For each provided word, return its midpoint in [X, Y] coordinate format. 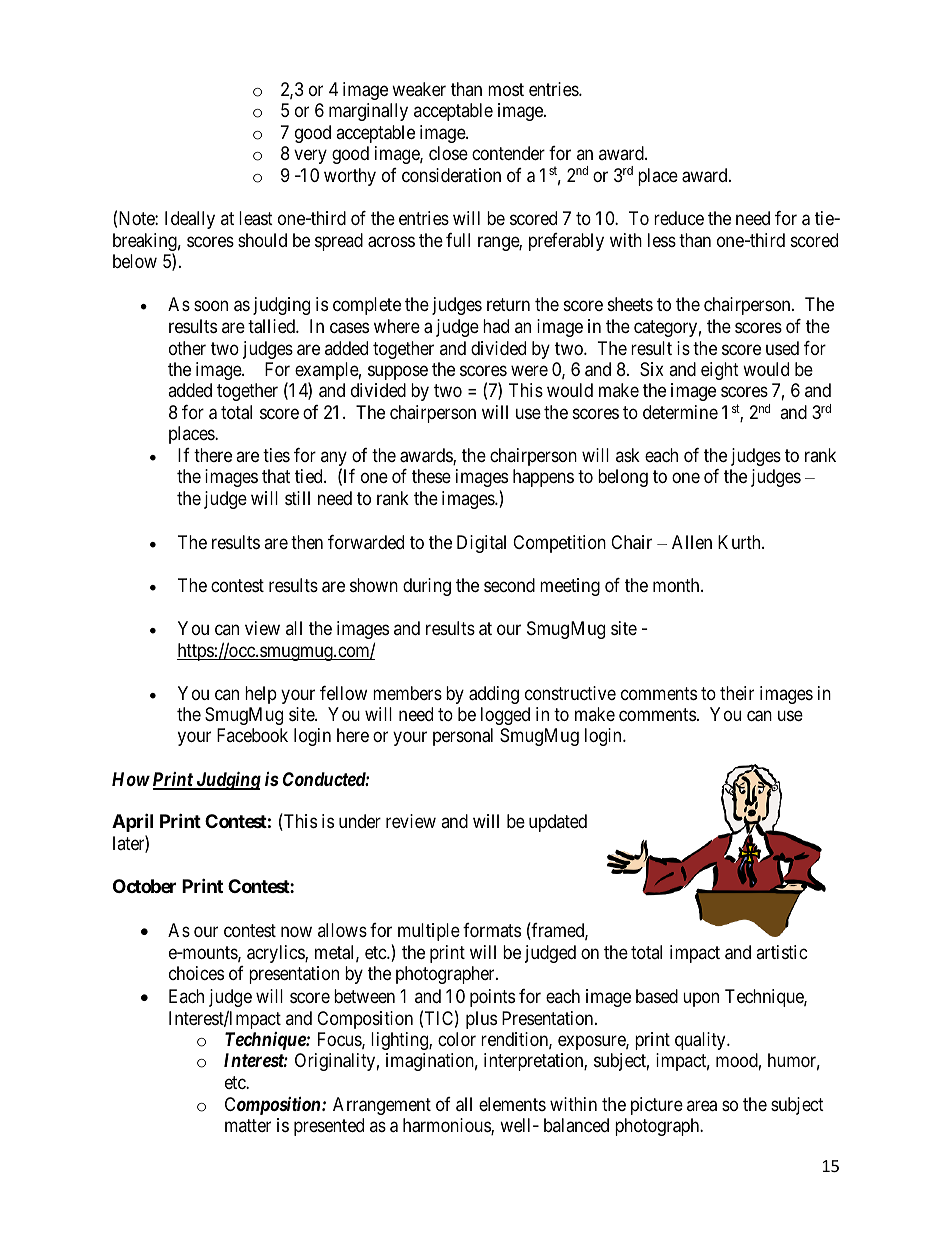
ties [276, 455]
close [448, 153]
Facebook [252, 735]
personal [463, 737]
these [431, 476]
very [310, 157]
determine [680, 412]
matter [248, 1125]
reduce [679, 218]
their [737, 693]
